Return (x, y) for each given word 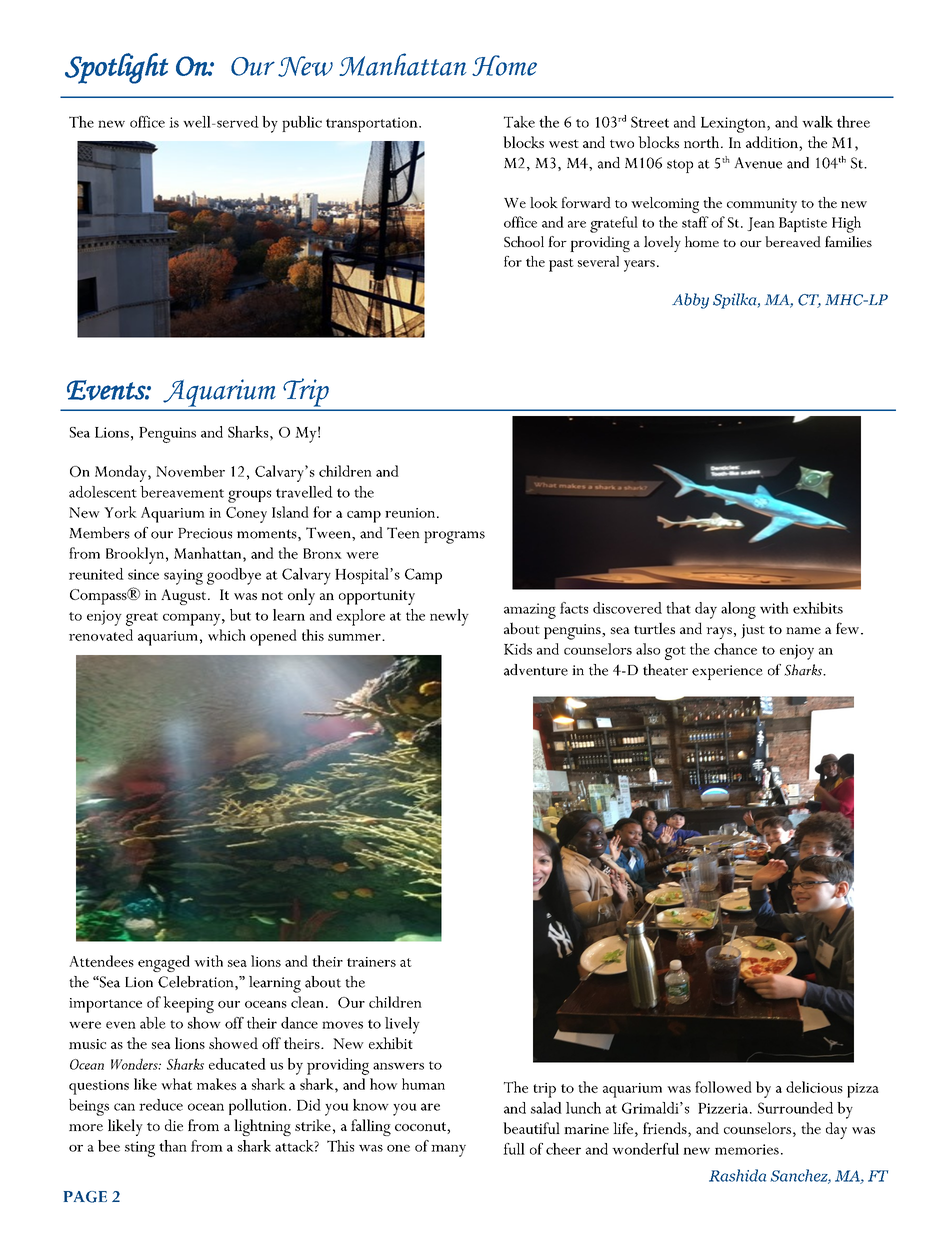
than (173, 1146)
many (448, 1151)
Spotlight (116, 68)
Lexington (734, 125)
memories (747, 1149)
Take (519, 122)
